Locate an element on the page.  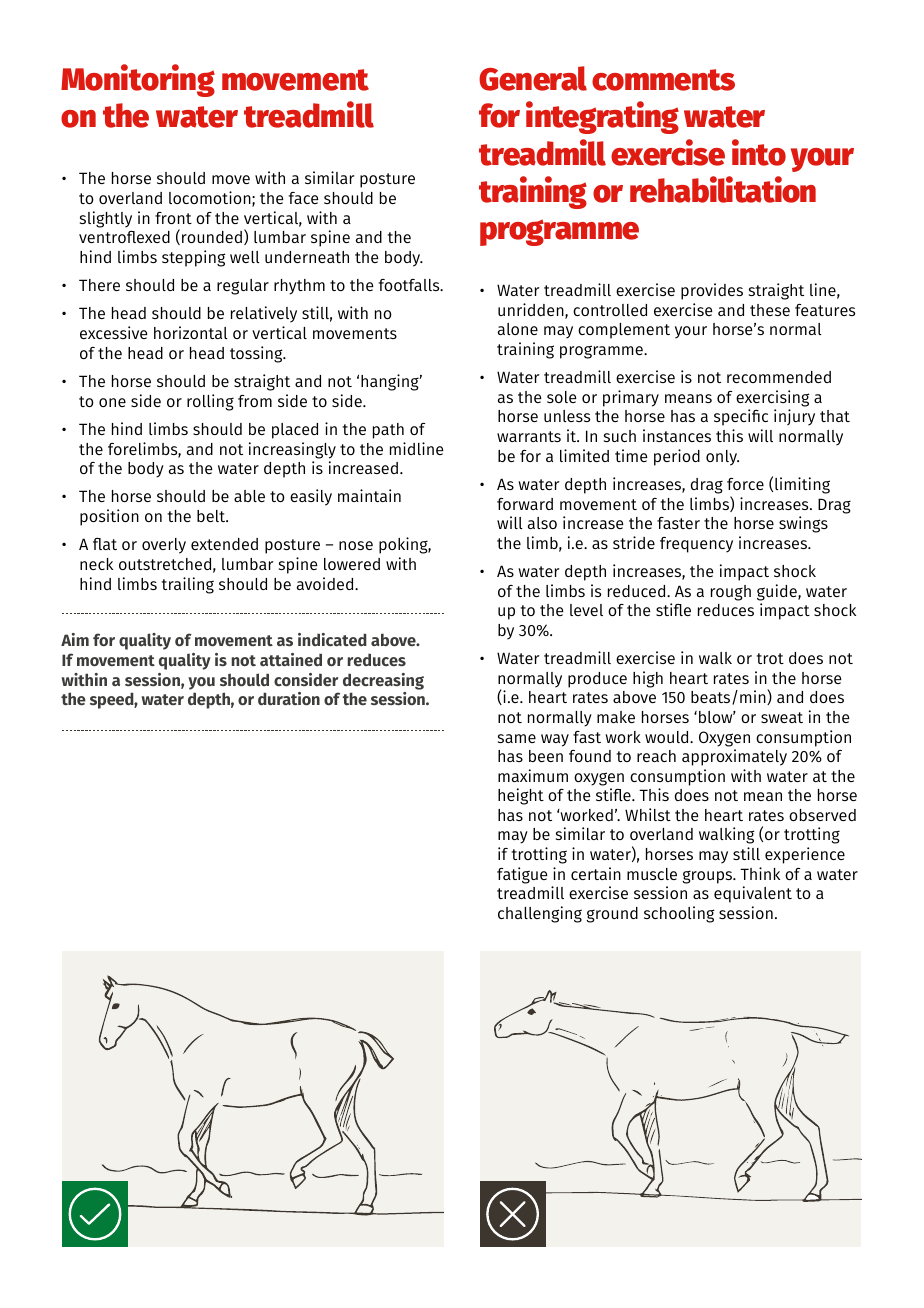
these is located at coordinates (770, 310).
